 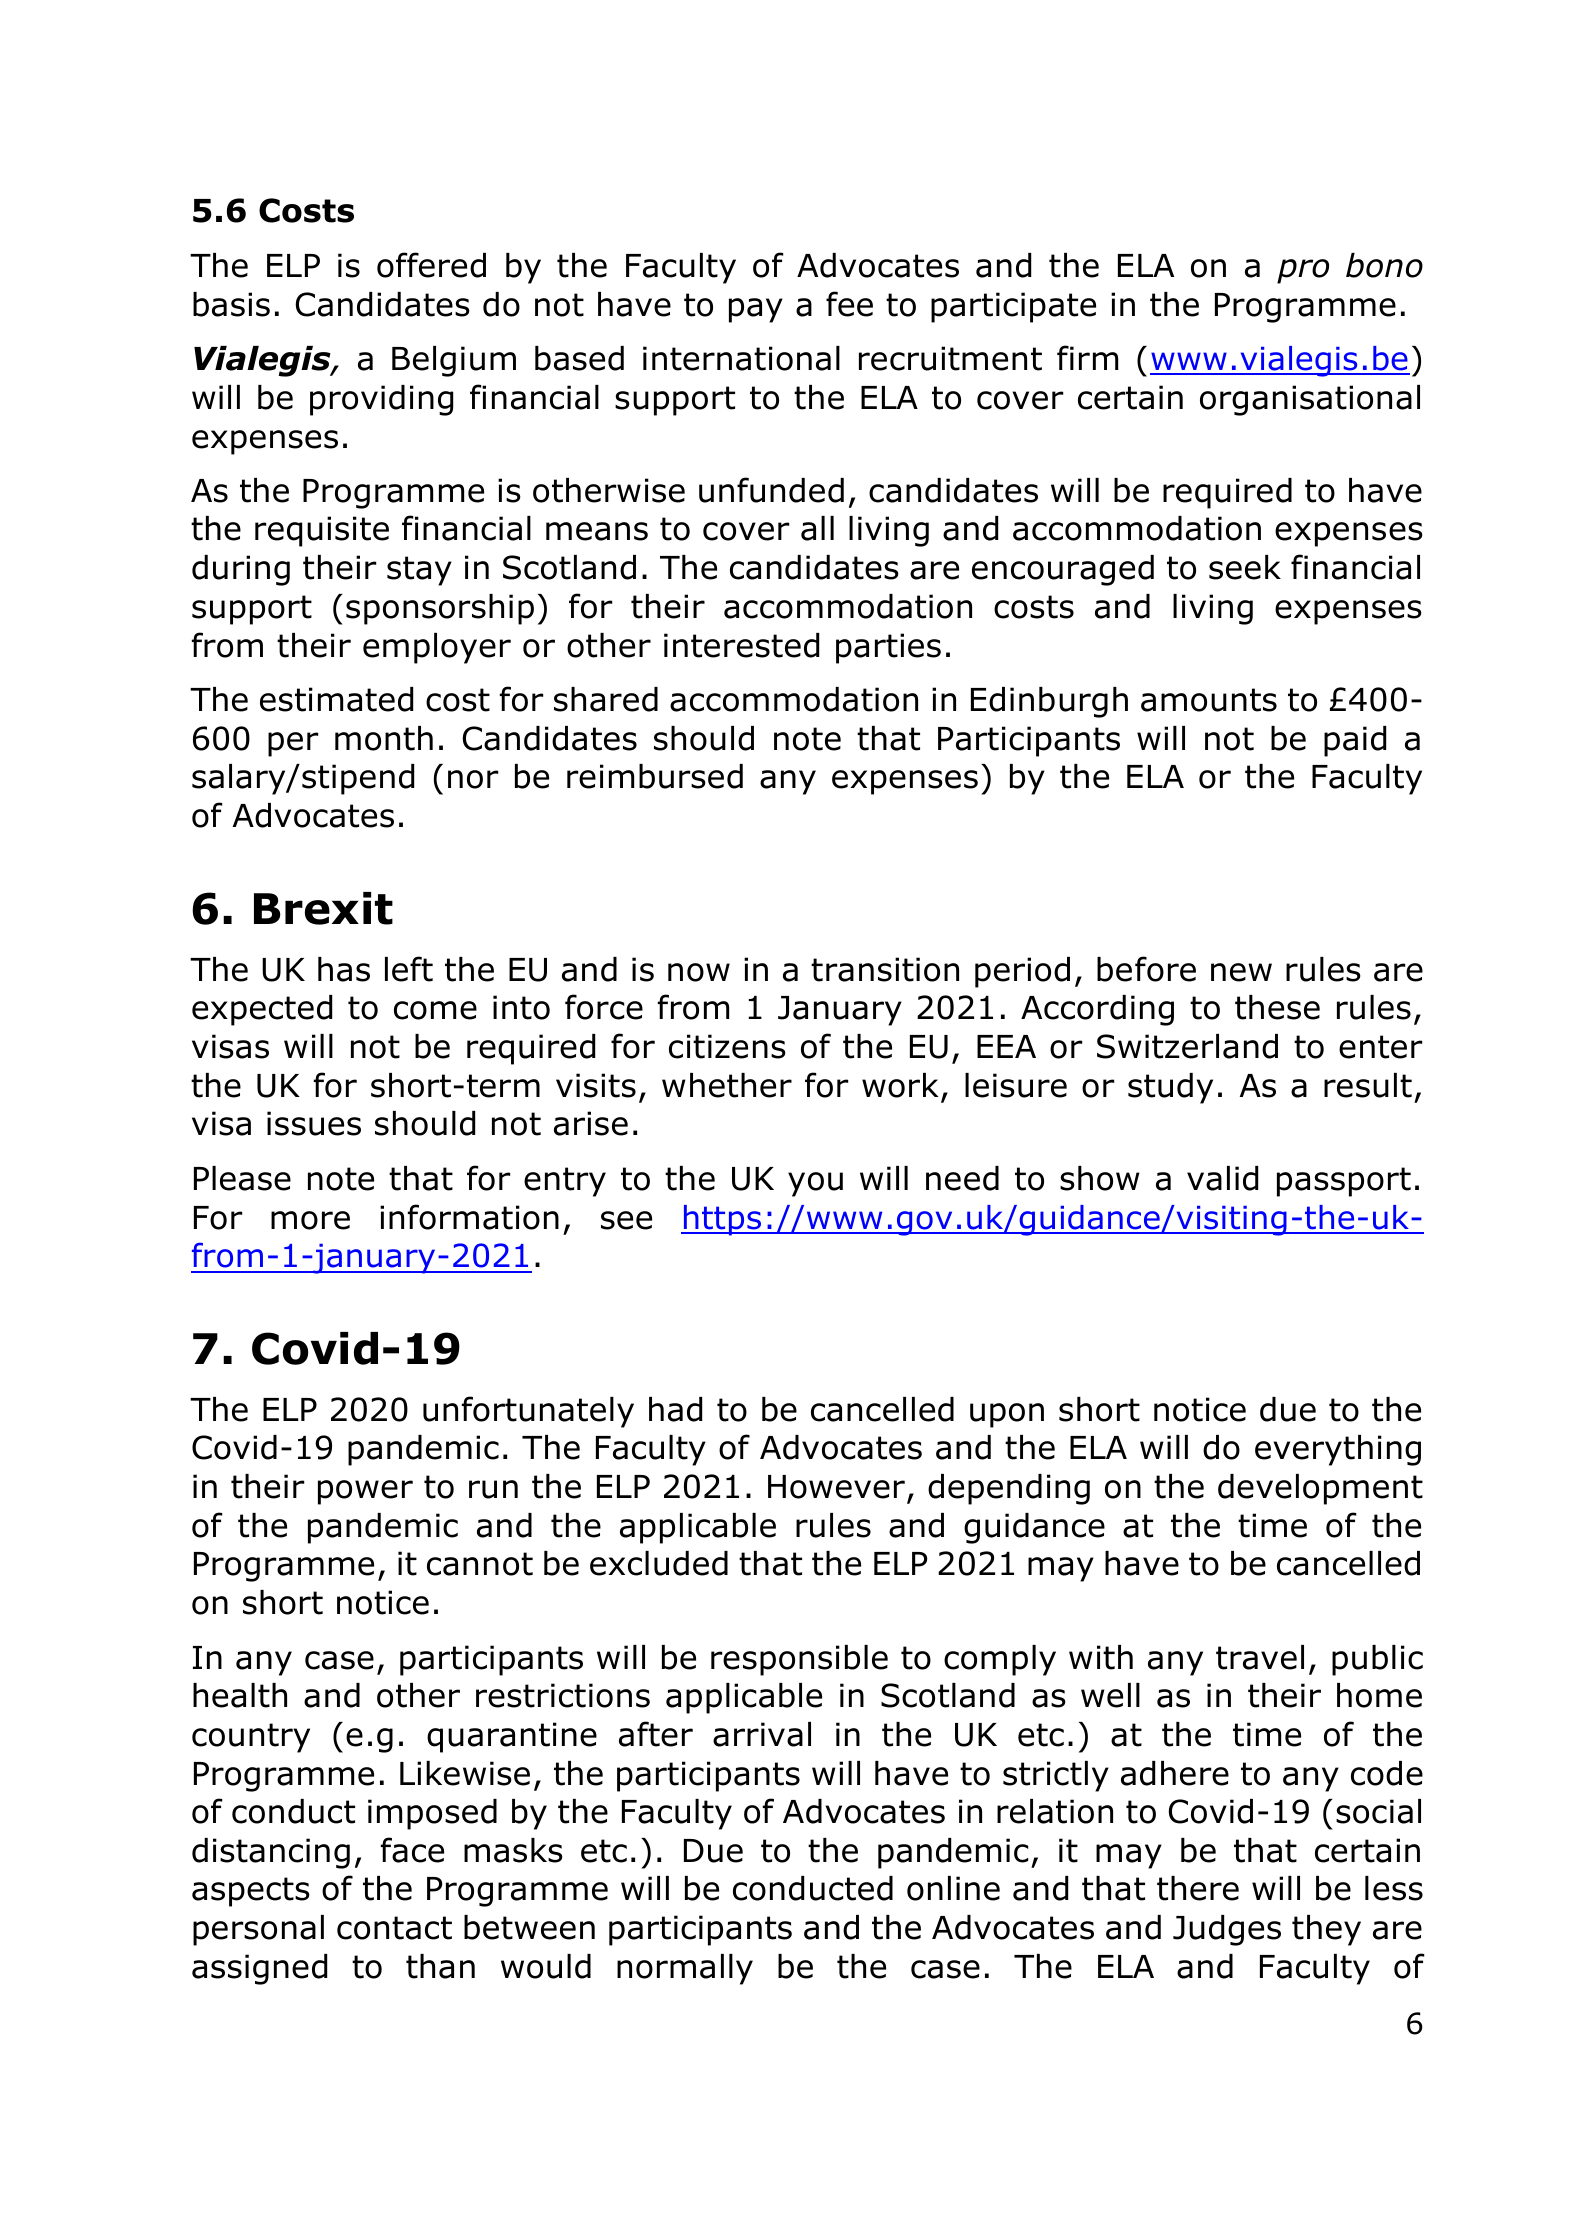 I want to click on you, so click(x=815, y=1184).
